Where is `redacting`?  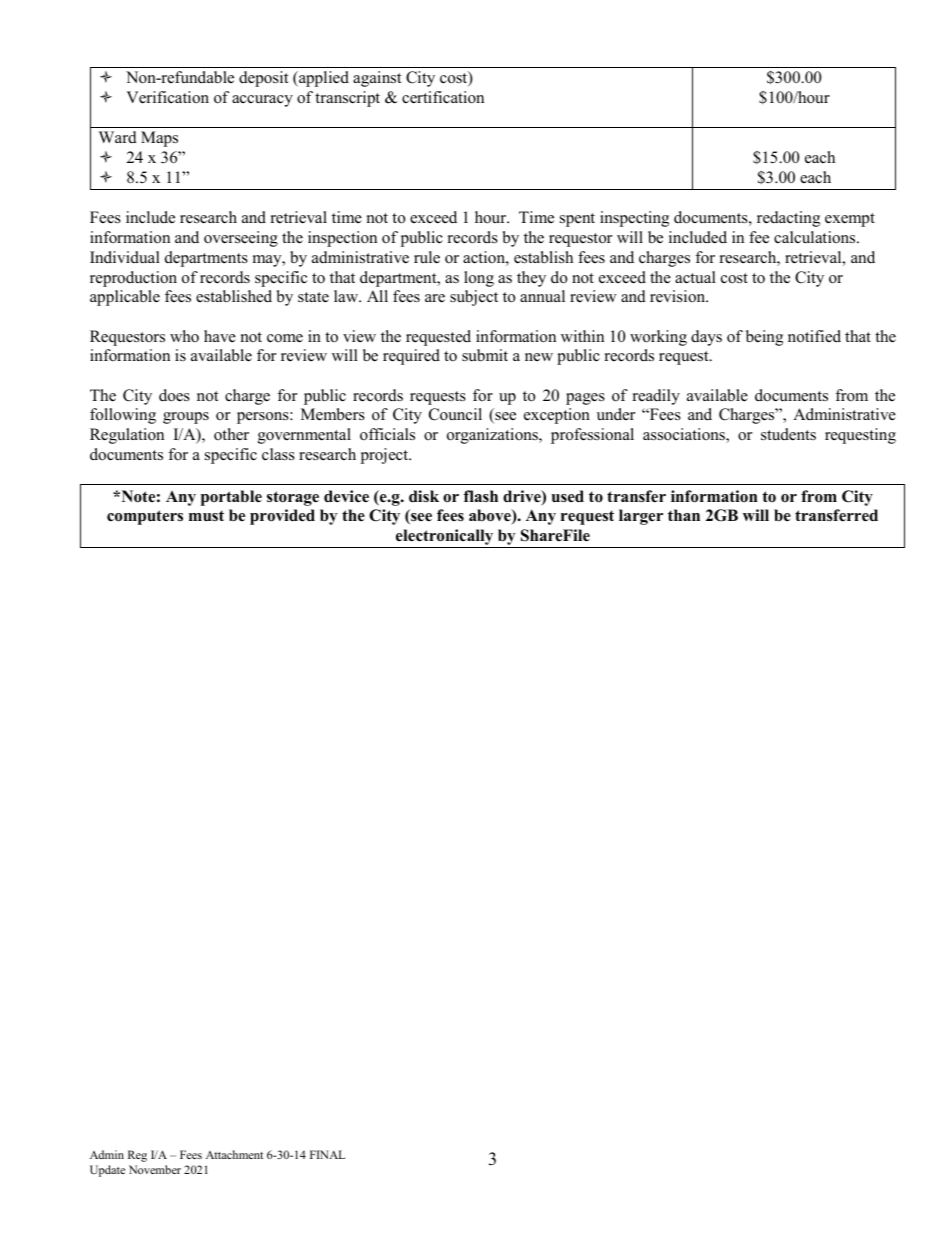 redacting is located at coordinates (788, 219).
